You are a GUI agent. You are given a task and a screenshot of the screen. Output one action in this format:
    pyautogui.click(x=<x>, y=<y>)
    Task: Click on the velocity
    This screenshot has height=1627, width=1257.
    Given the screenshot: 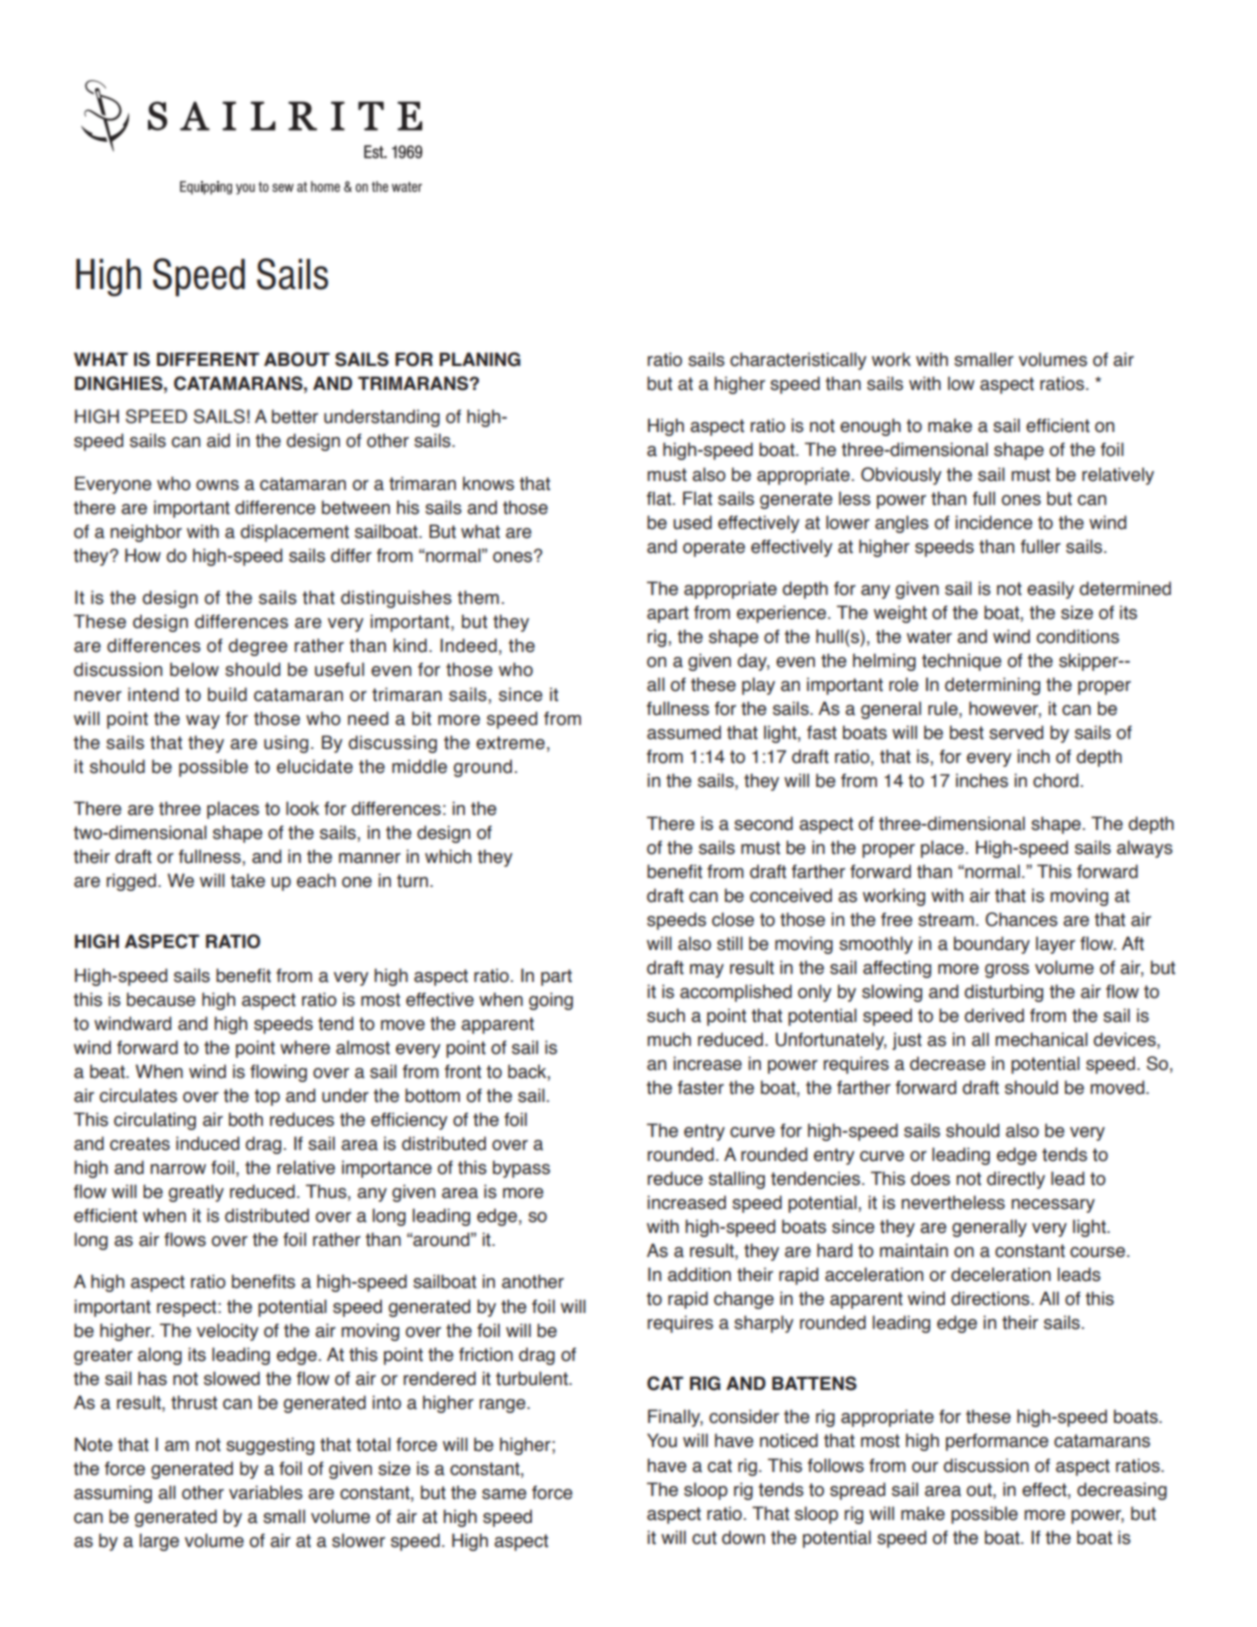 What is the action you would take?
    pyautogui.click(x=228, y=1332)
